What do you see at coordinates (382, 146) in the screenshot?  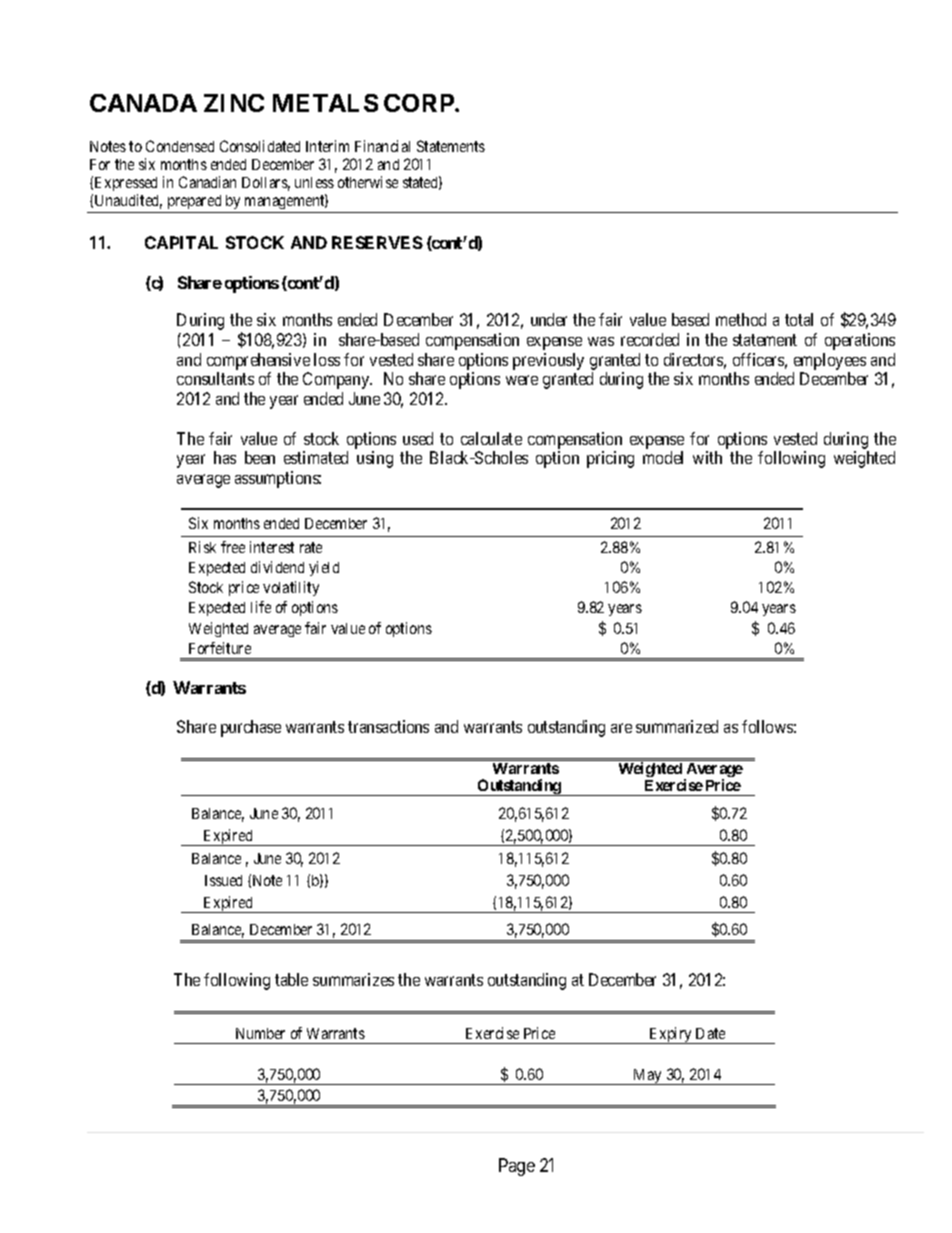 I see `Financial` at bounding box center [382, 146].
